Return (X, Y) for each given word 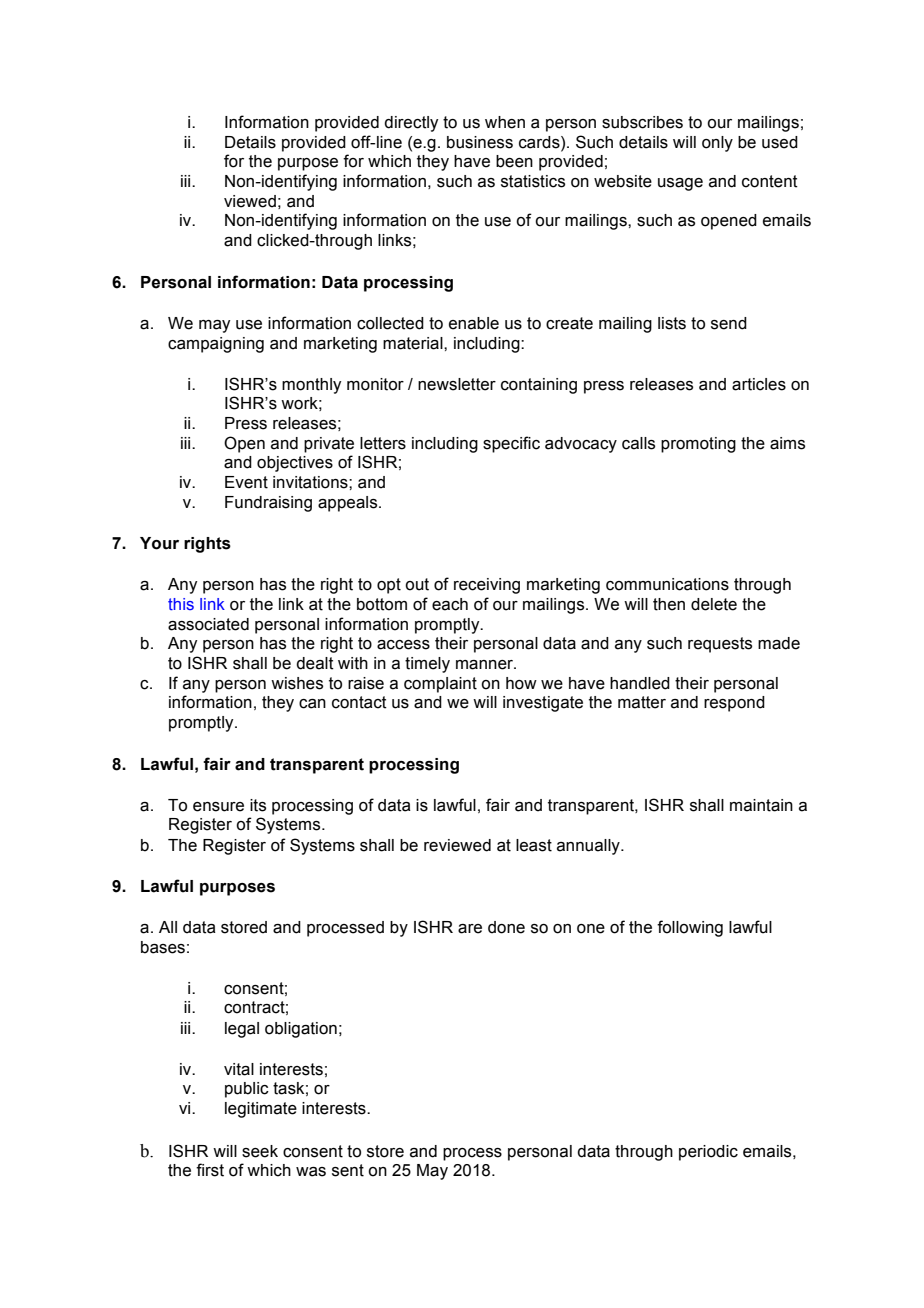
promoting (698, 445)
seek (260, 1151)
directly (411, 124)
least (534, 845)
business (480, 142)
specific (511, 444)
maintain (761, 805)
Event (246, 482)
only (717, 144)
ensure (218, 807)
